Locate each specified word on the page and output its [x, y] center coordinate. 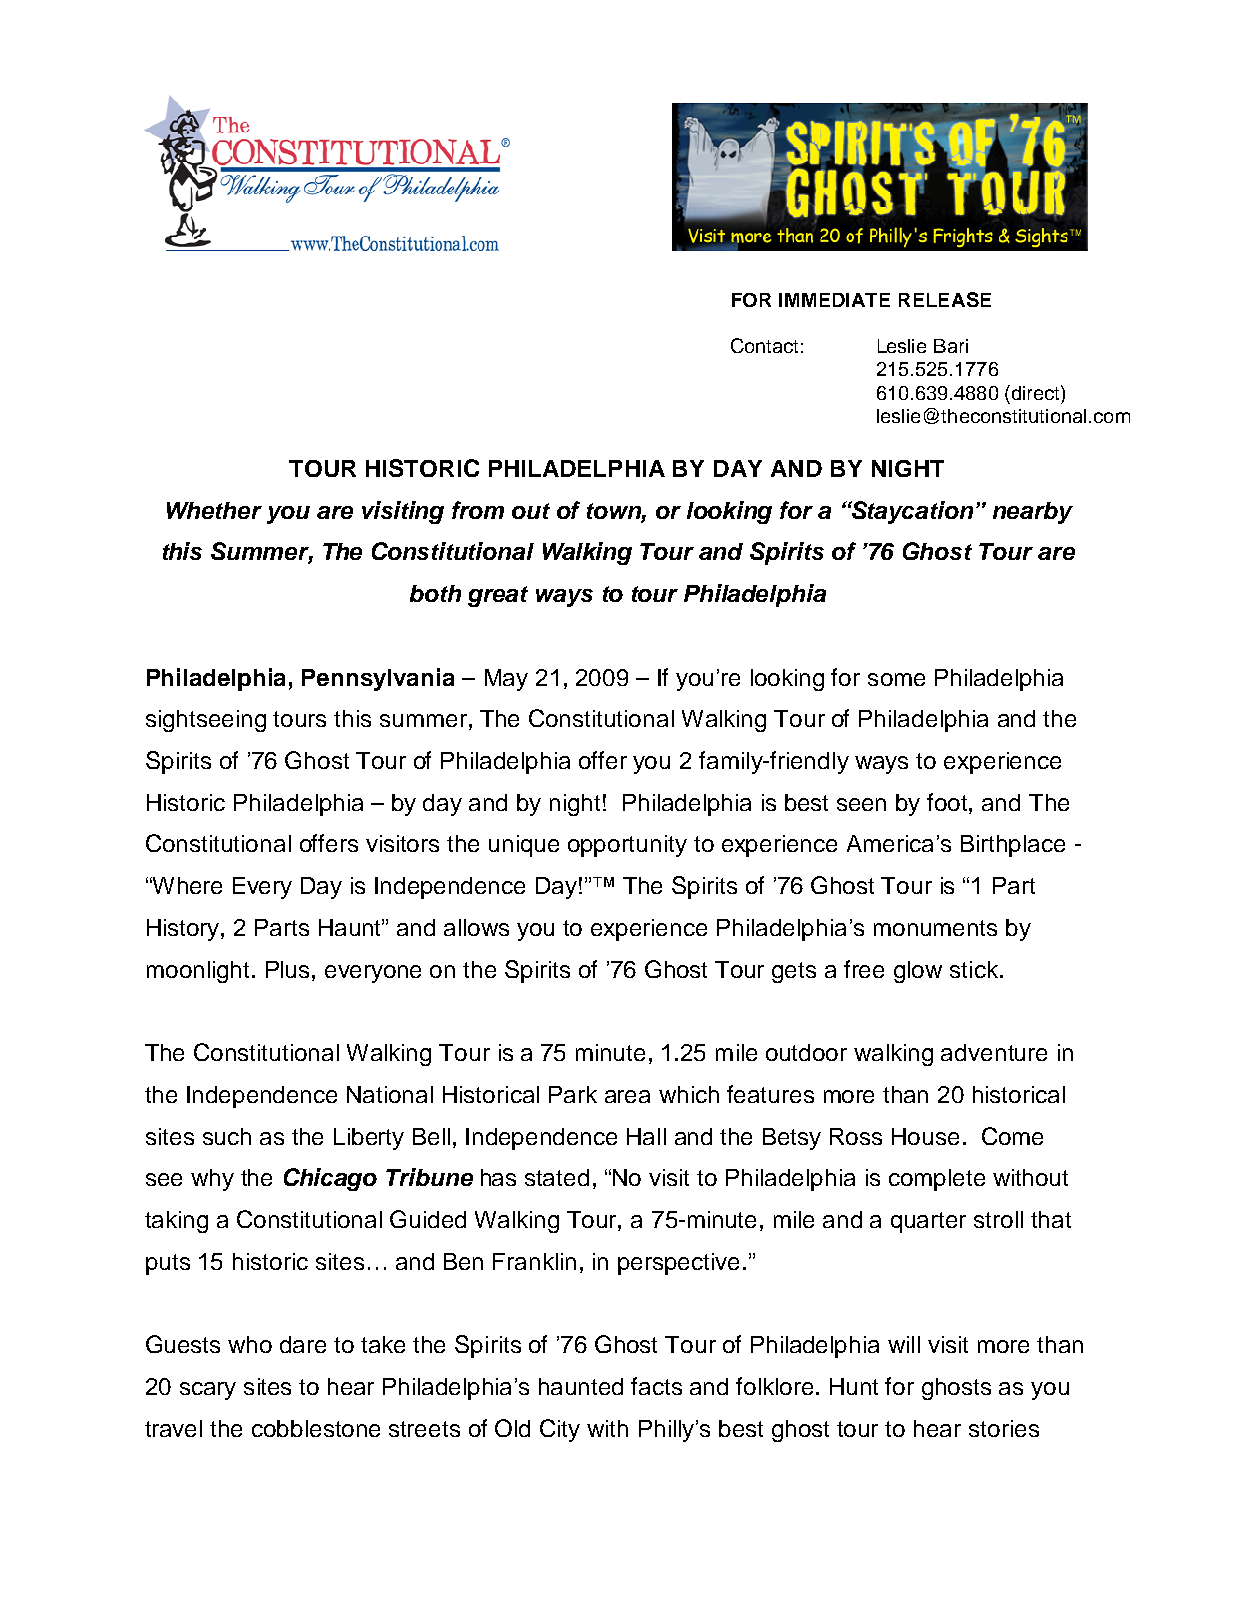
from [478, 510]
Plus [289, 969]
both [435, 593]
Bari [951, 346]
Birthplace [1013, 846]
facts [656, 1386]
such [227, 1136]
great [498, 596]
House [925, 1136]
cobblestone [316, 1428]
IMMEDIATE [834, 300]
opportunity [627, 846]
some [896, 679]
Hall [646, 1136]
